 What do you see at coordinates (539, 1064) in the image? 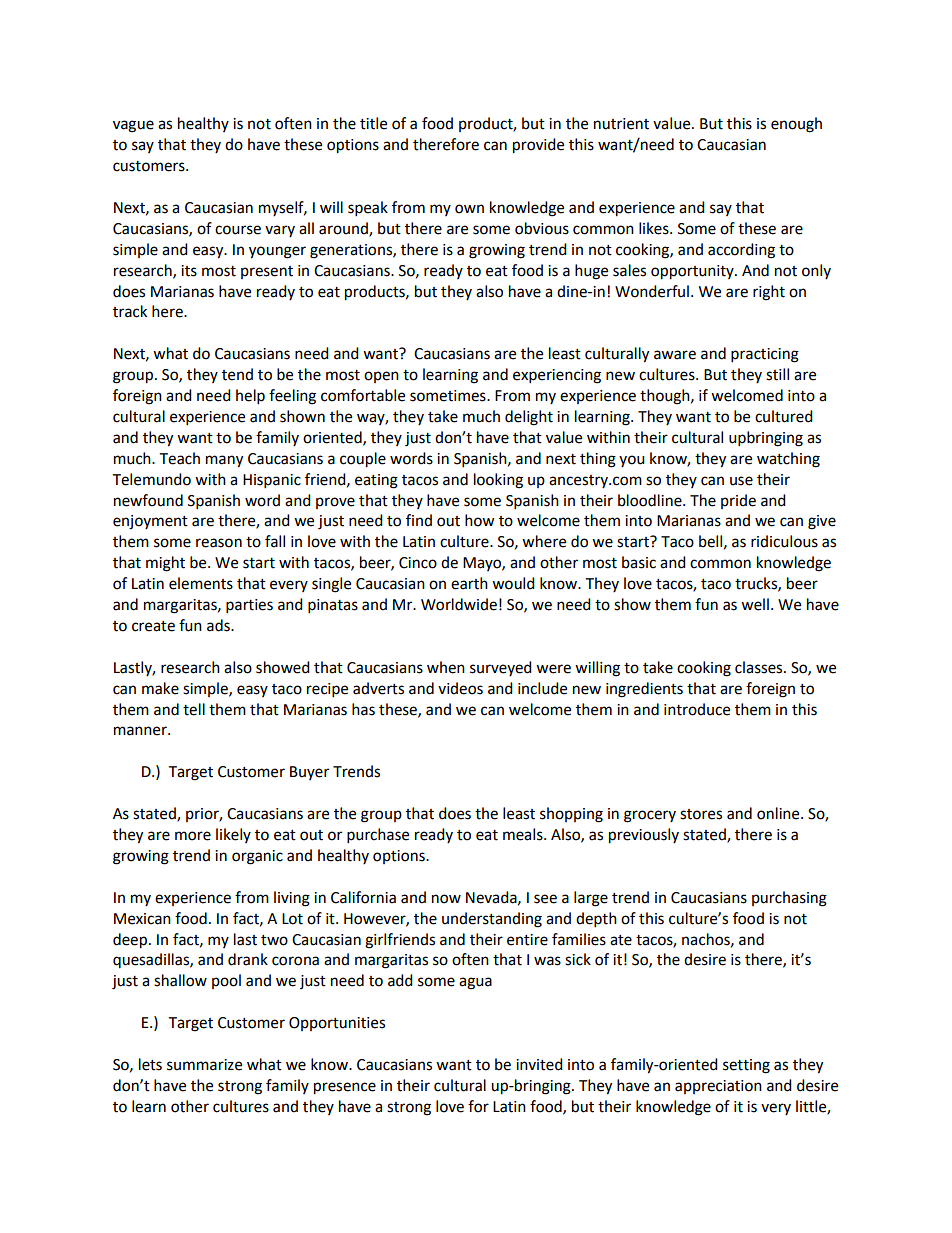
I see `invited` at bounding box center [539, 1064].
